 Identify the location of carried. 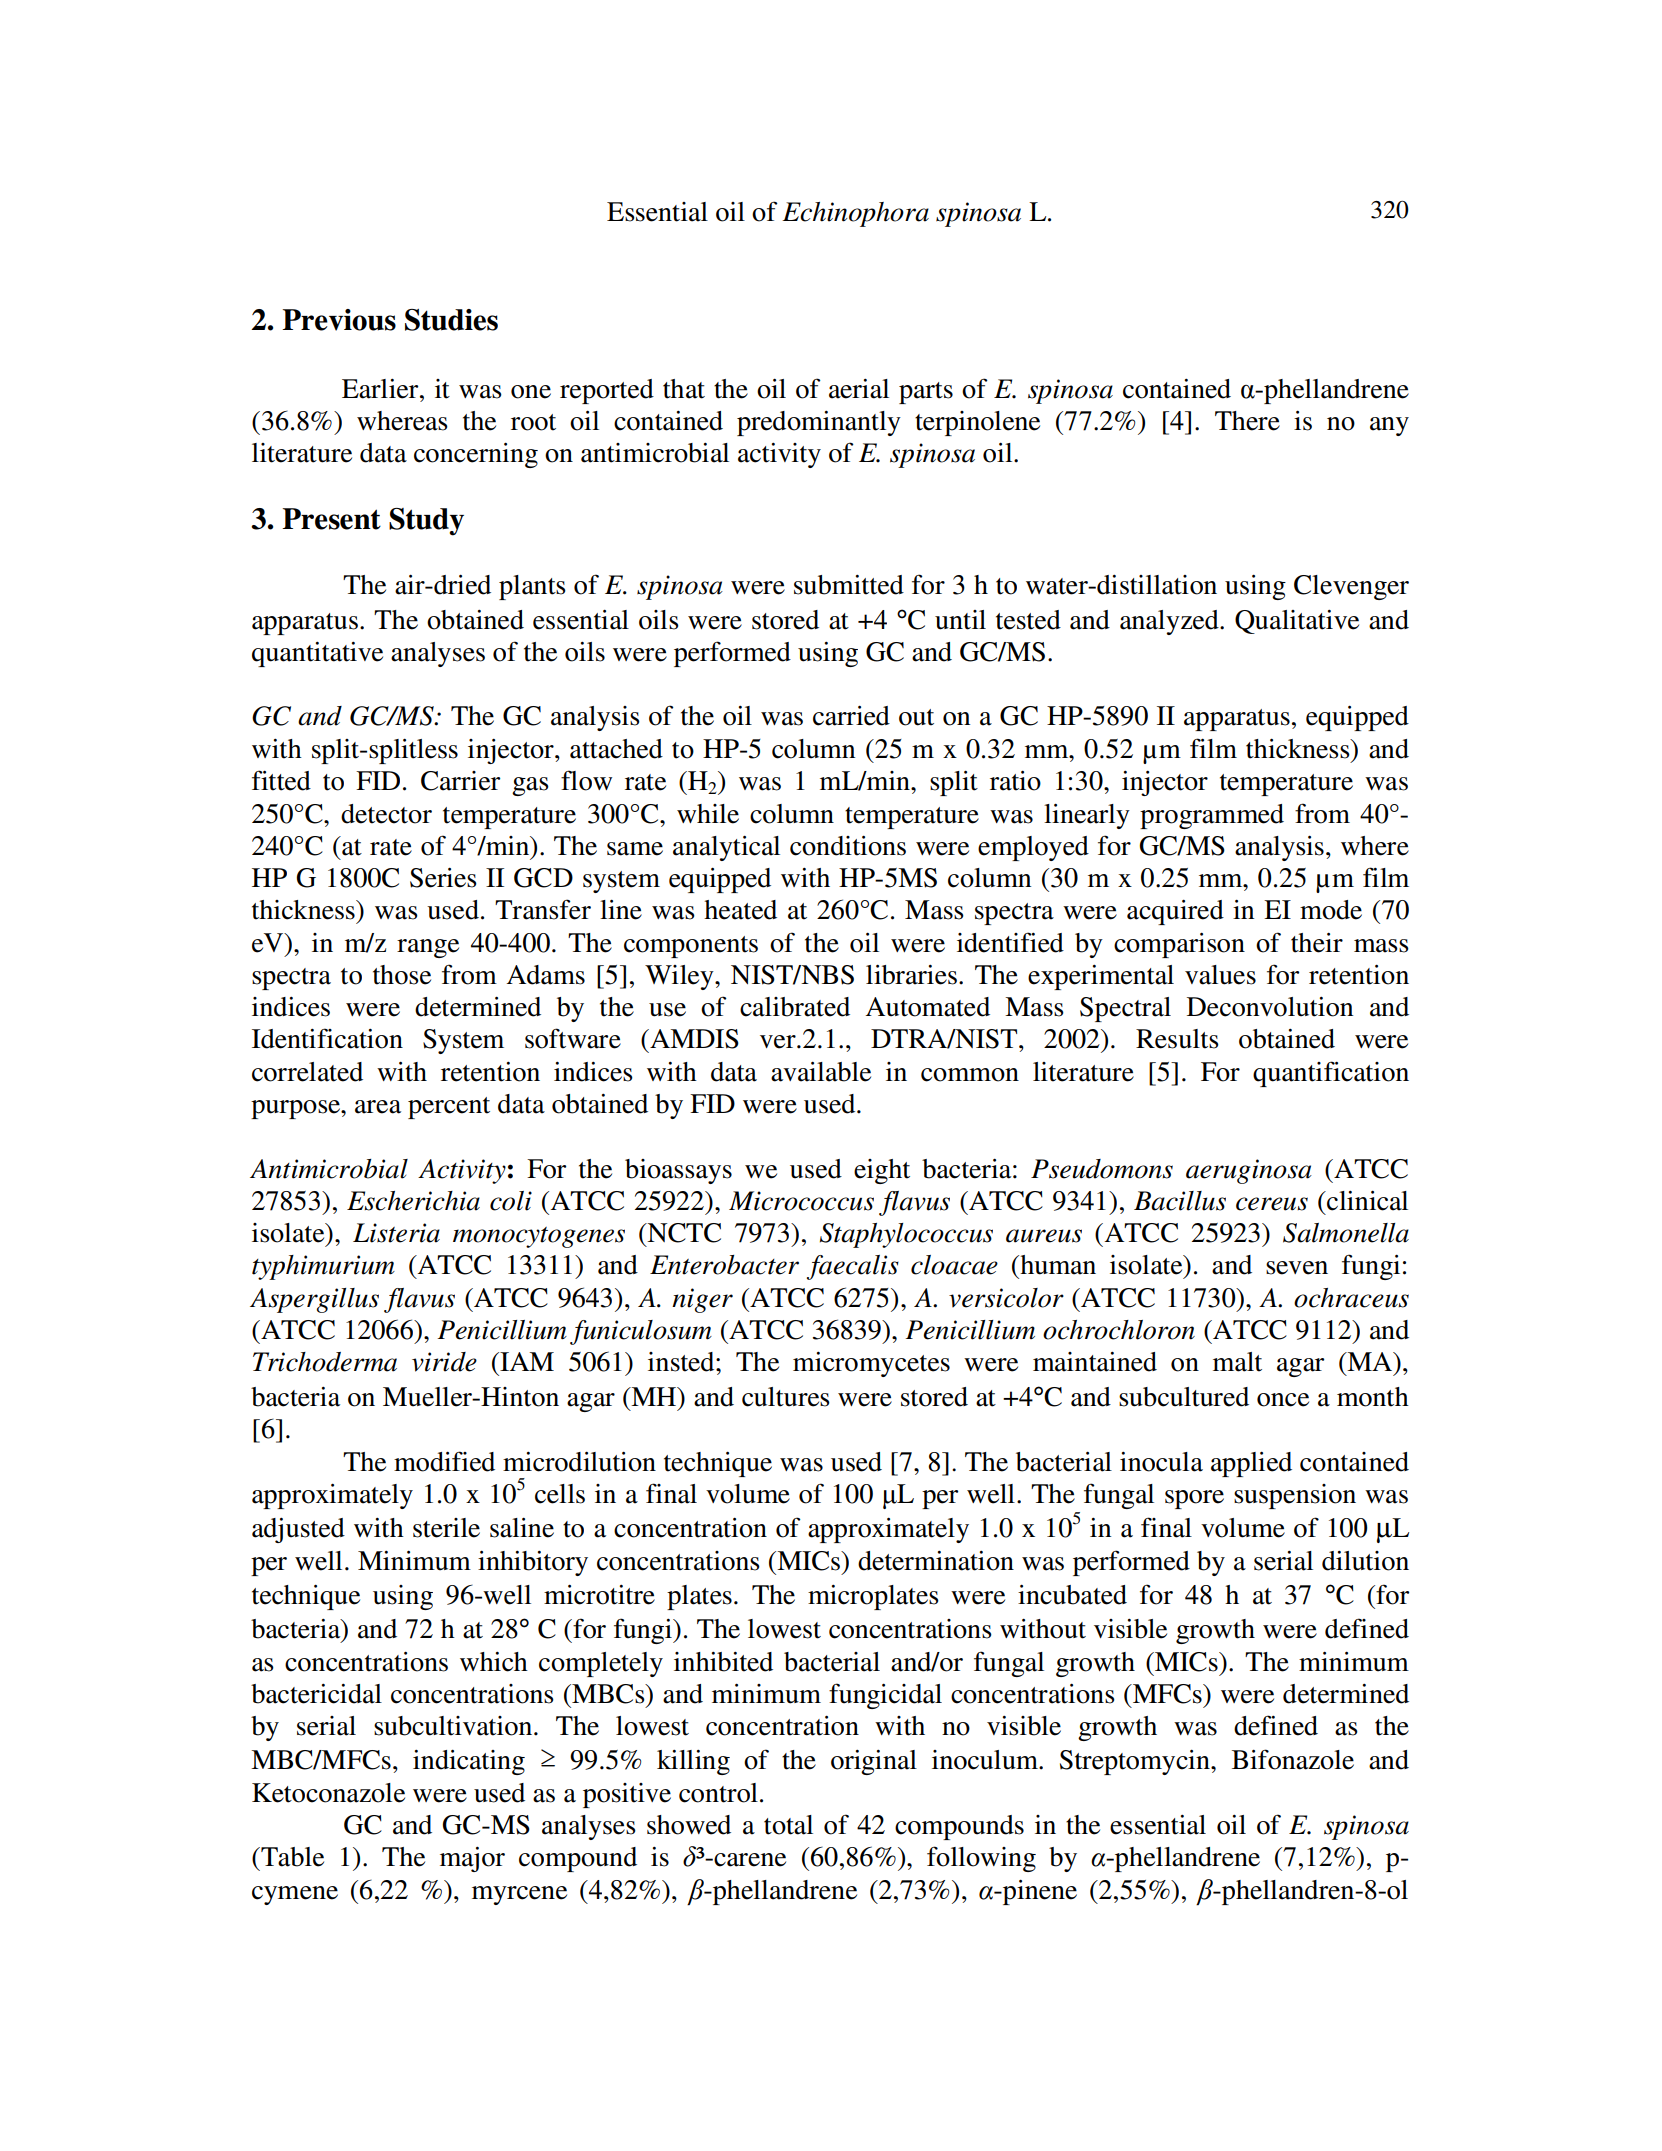
(851, 715).
